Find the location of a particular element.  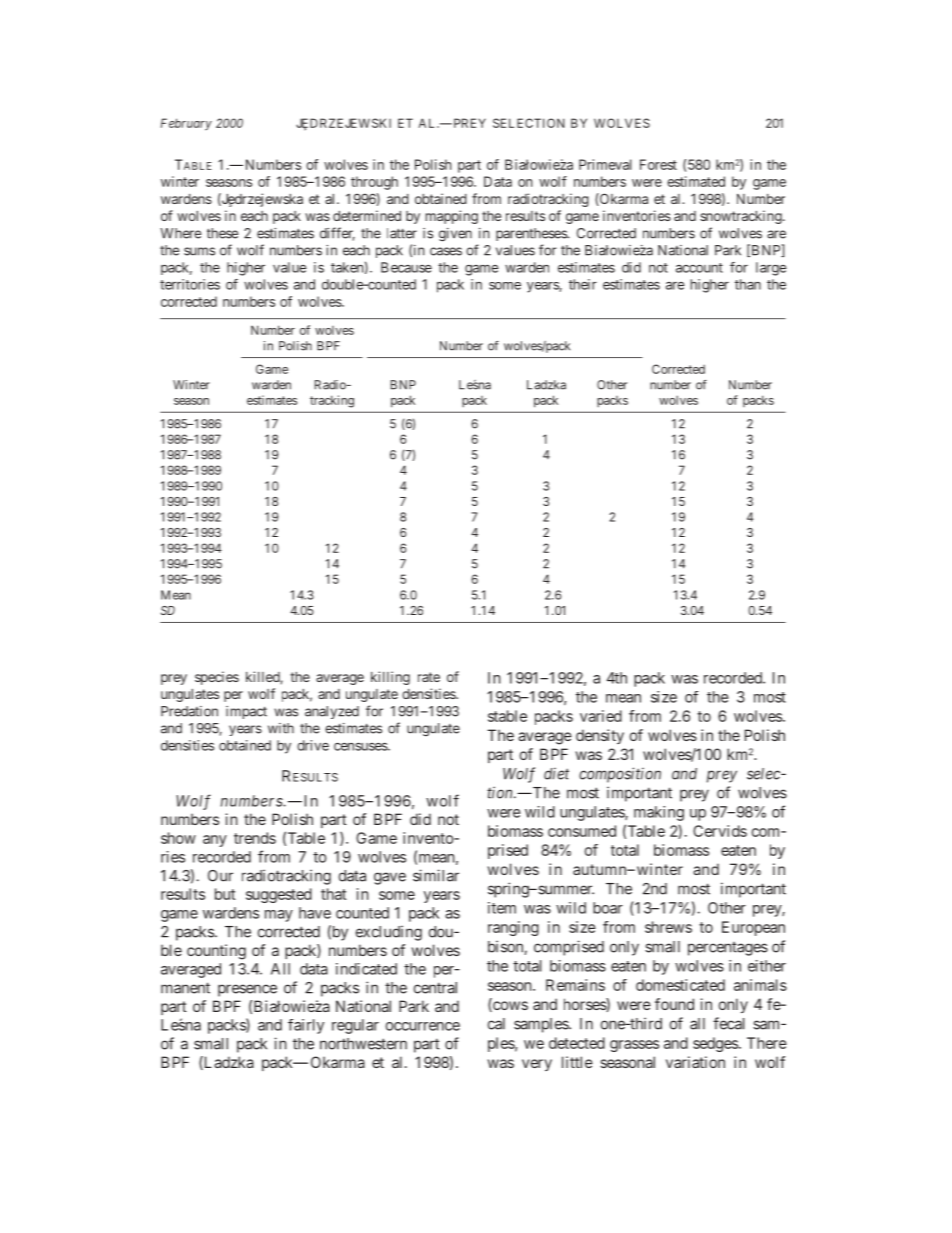

density is located at coordinates (600, 736).
